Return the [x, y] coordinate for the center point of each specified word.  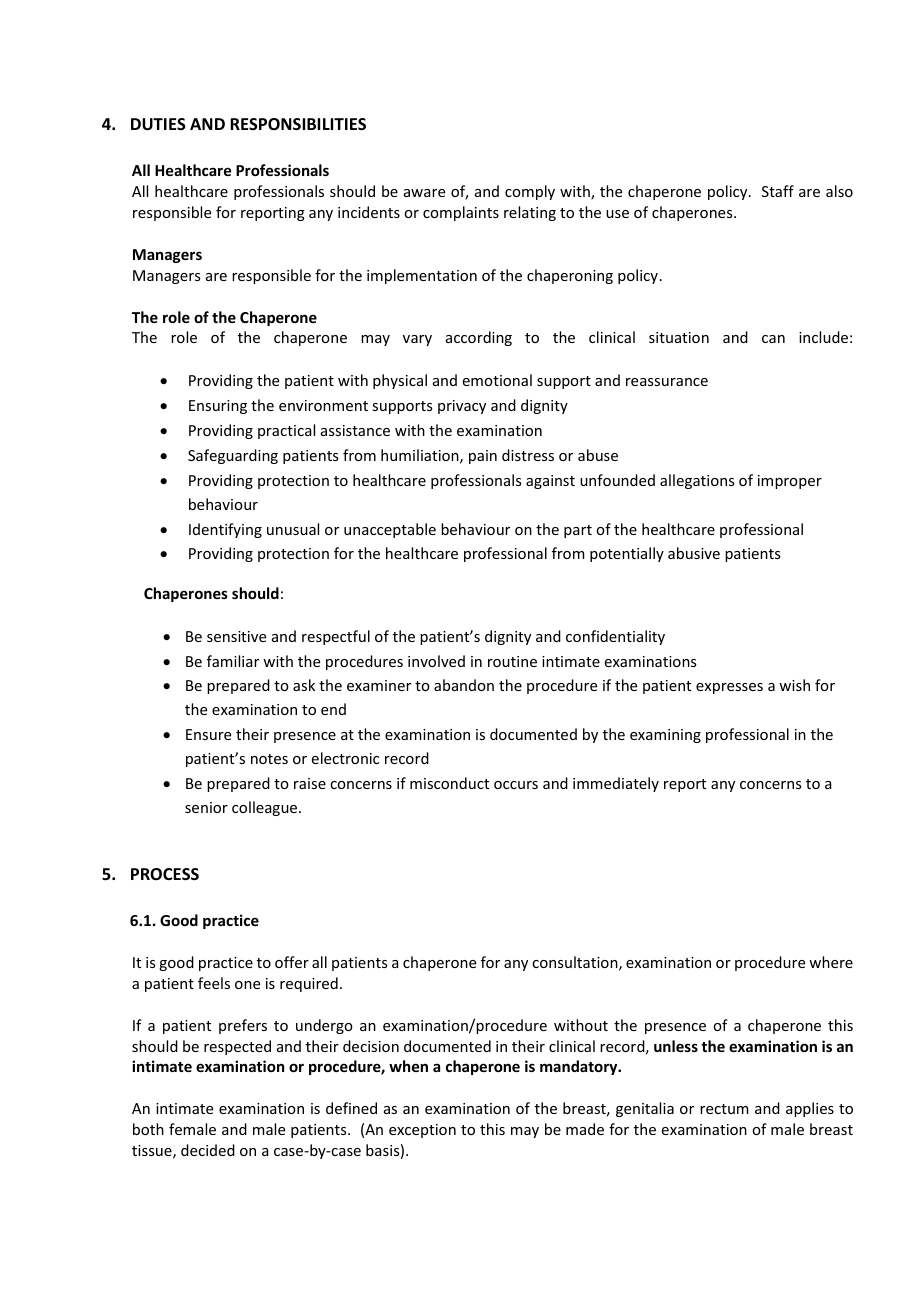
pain [483, 457]
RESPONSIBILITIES [298, 124]
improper [790, 482]
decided [208, 1150]
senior [206, 807]
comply [530, 192]
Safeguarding [233, 456]
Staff [778, 191]
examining [665, 736]
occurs [516, 785]
